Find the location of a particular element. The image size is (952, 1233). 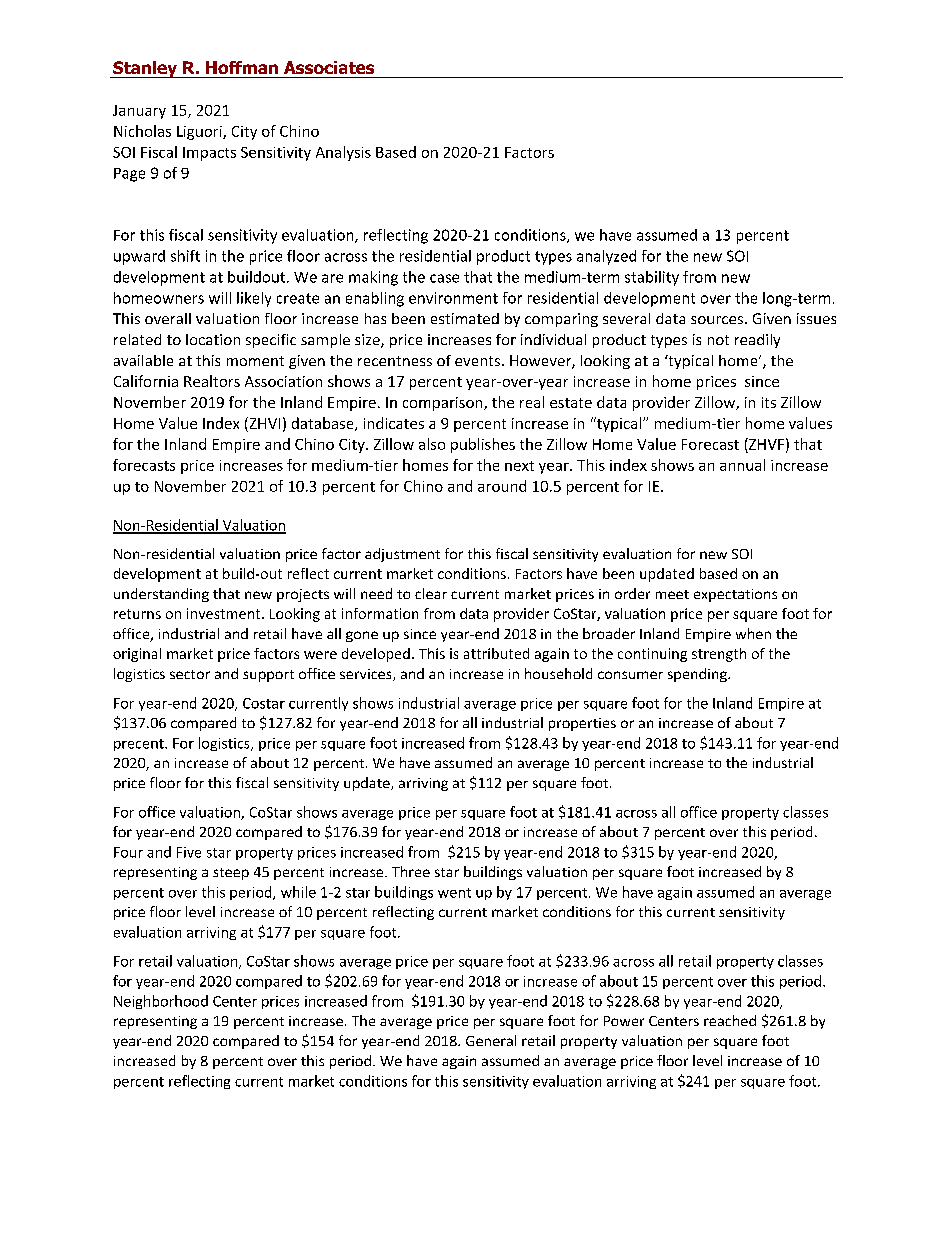

Associates is located at coordinates (329, 67).
